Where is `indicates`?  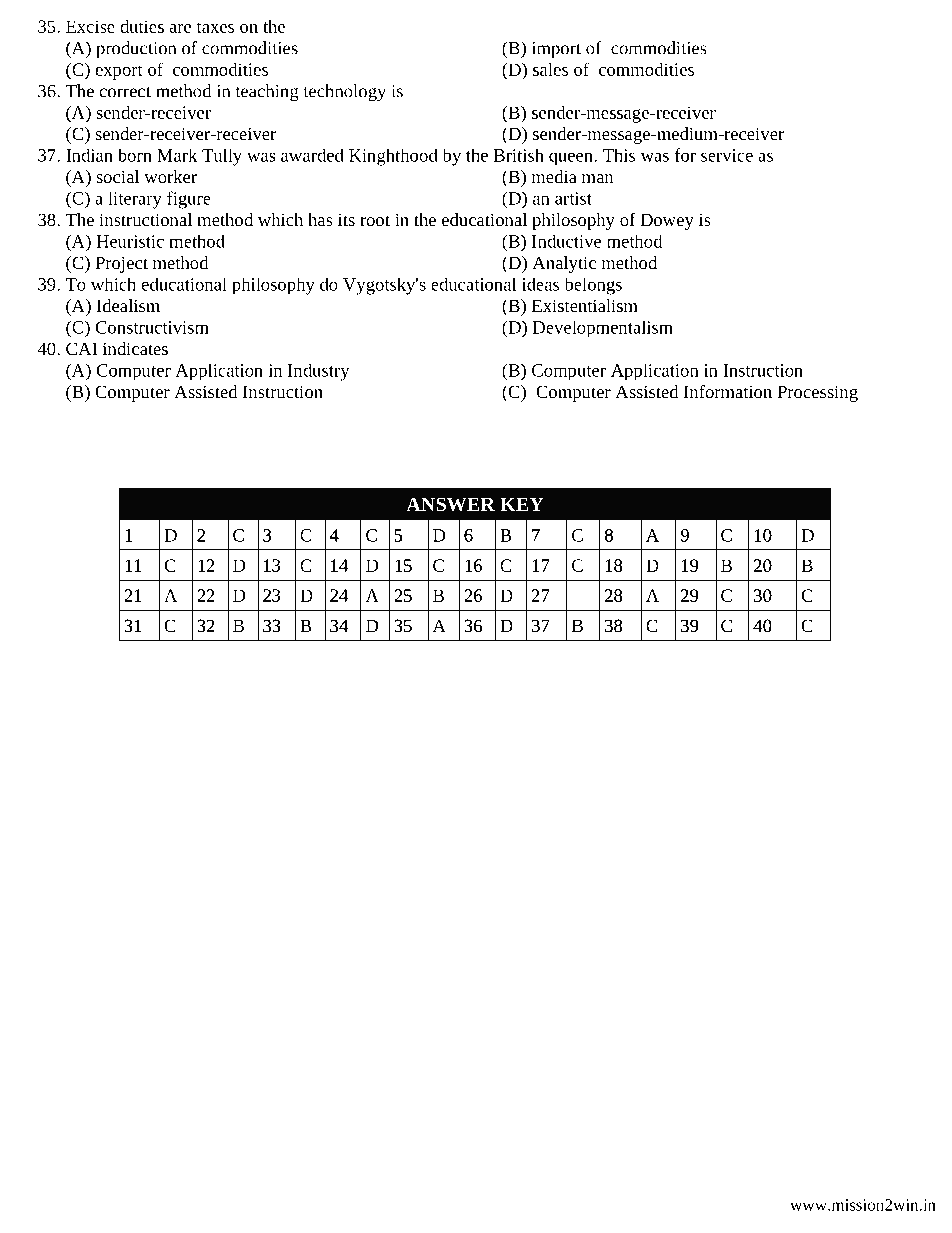
indicates is located at coordinates (135, 348).
